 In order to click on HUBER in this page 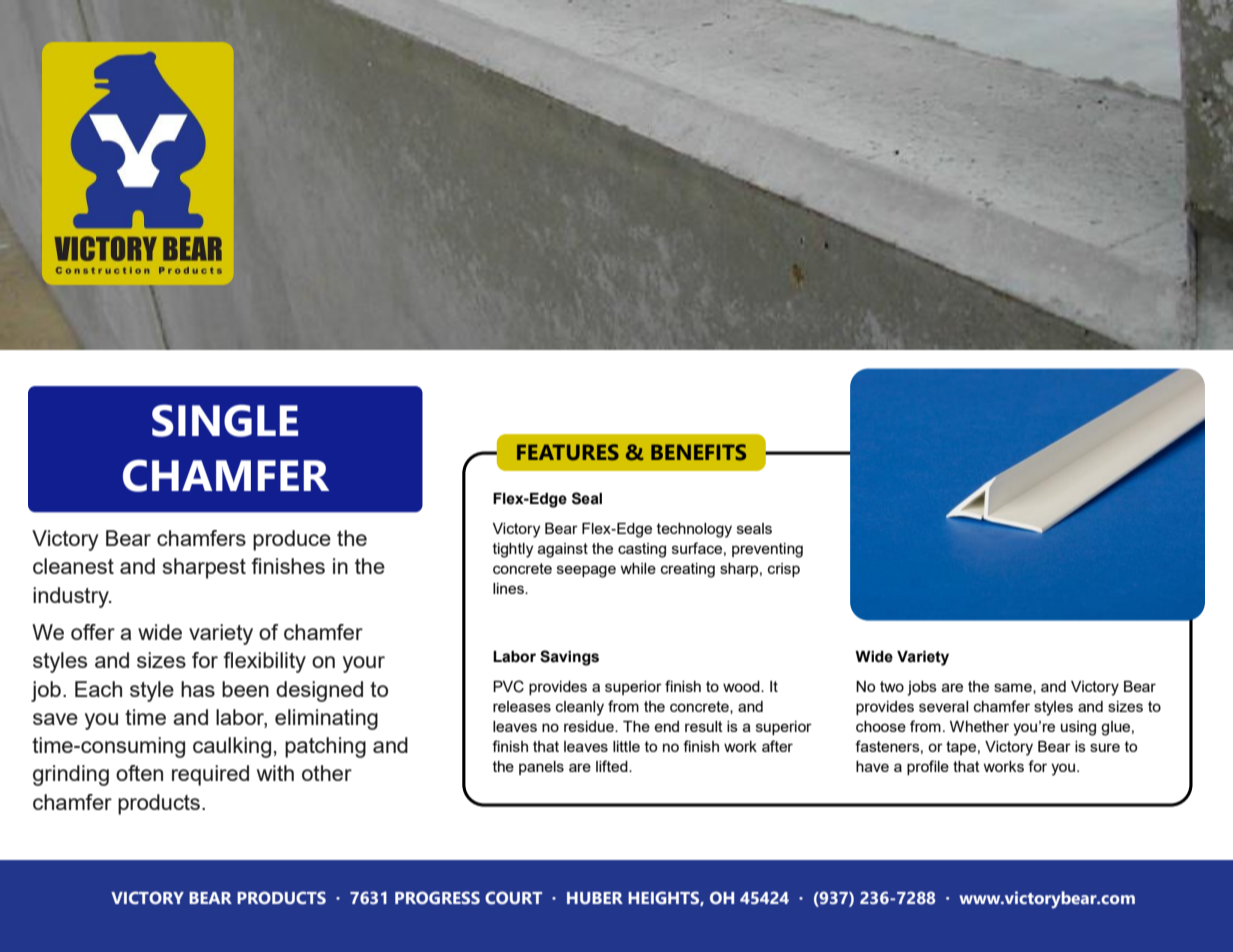, I will do `click(595, 898)`.
